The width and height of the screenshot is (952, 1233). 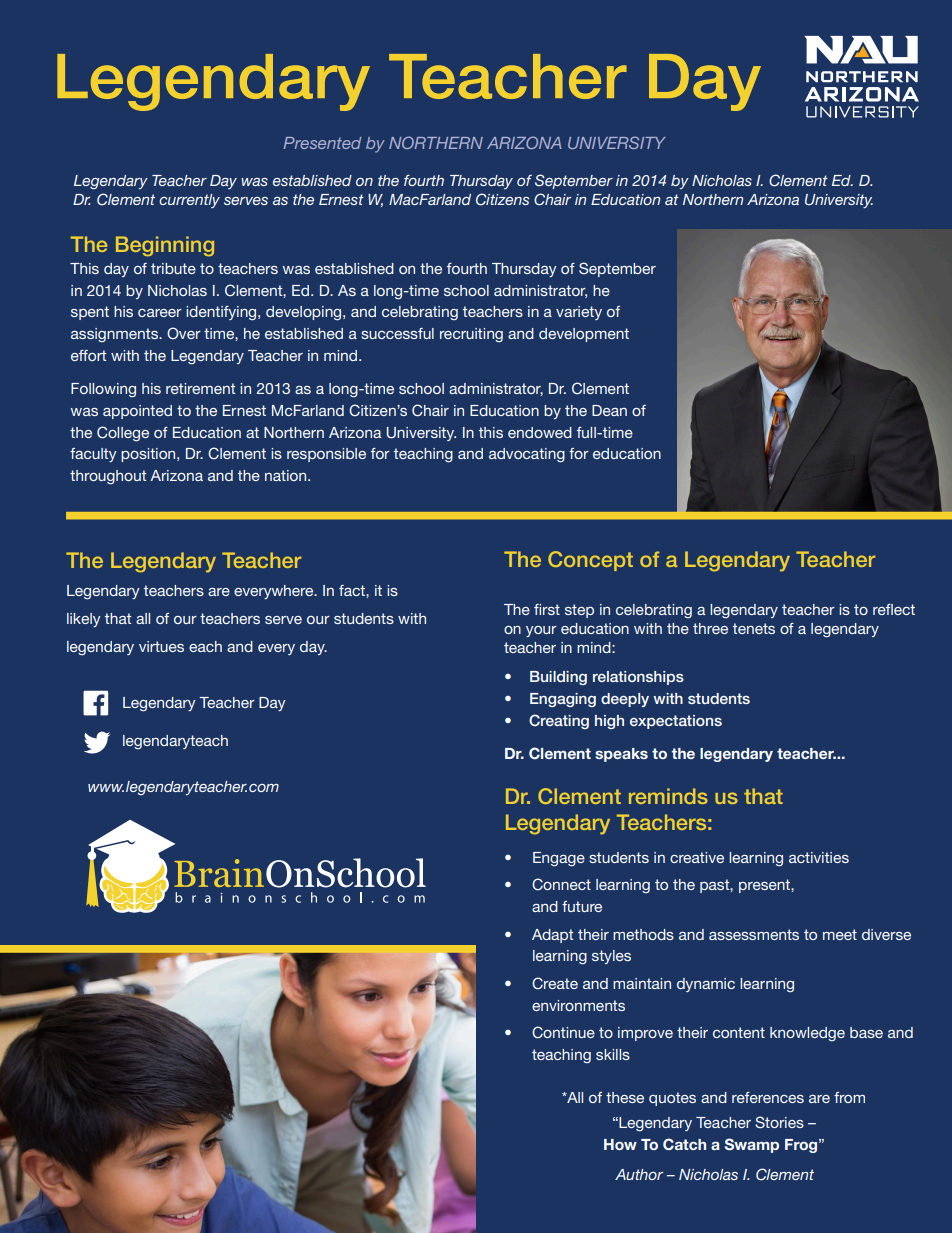 What do you see at coordinates (584, 335) in the screenshot?
I see `development` at bounding box center [584, 335].
